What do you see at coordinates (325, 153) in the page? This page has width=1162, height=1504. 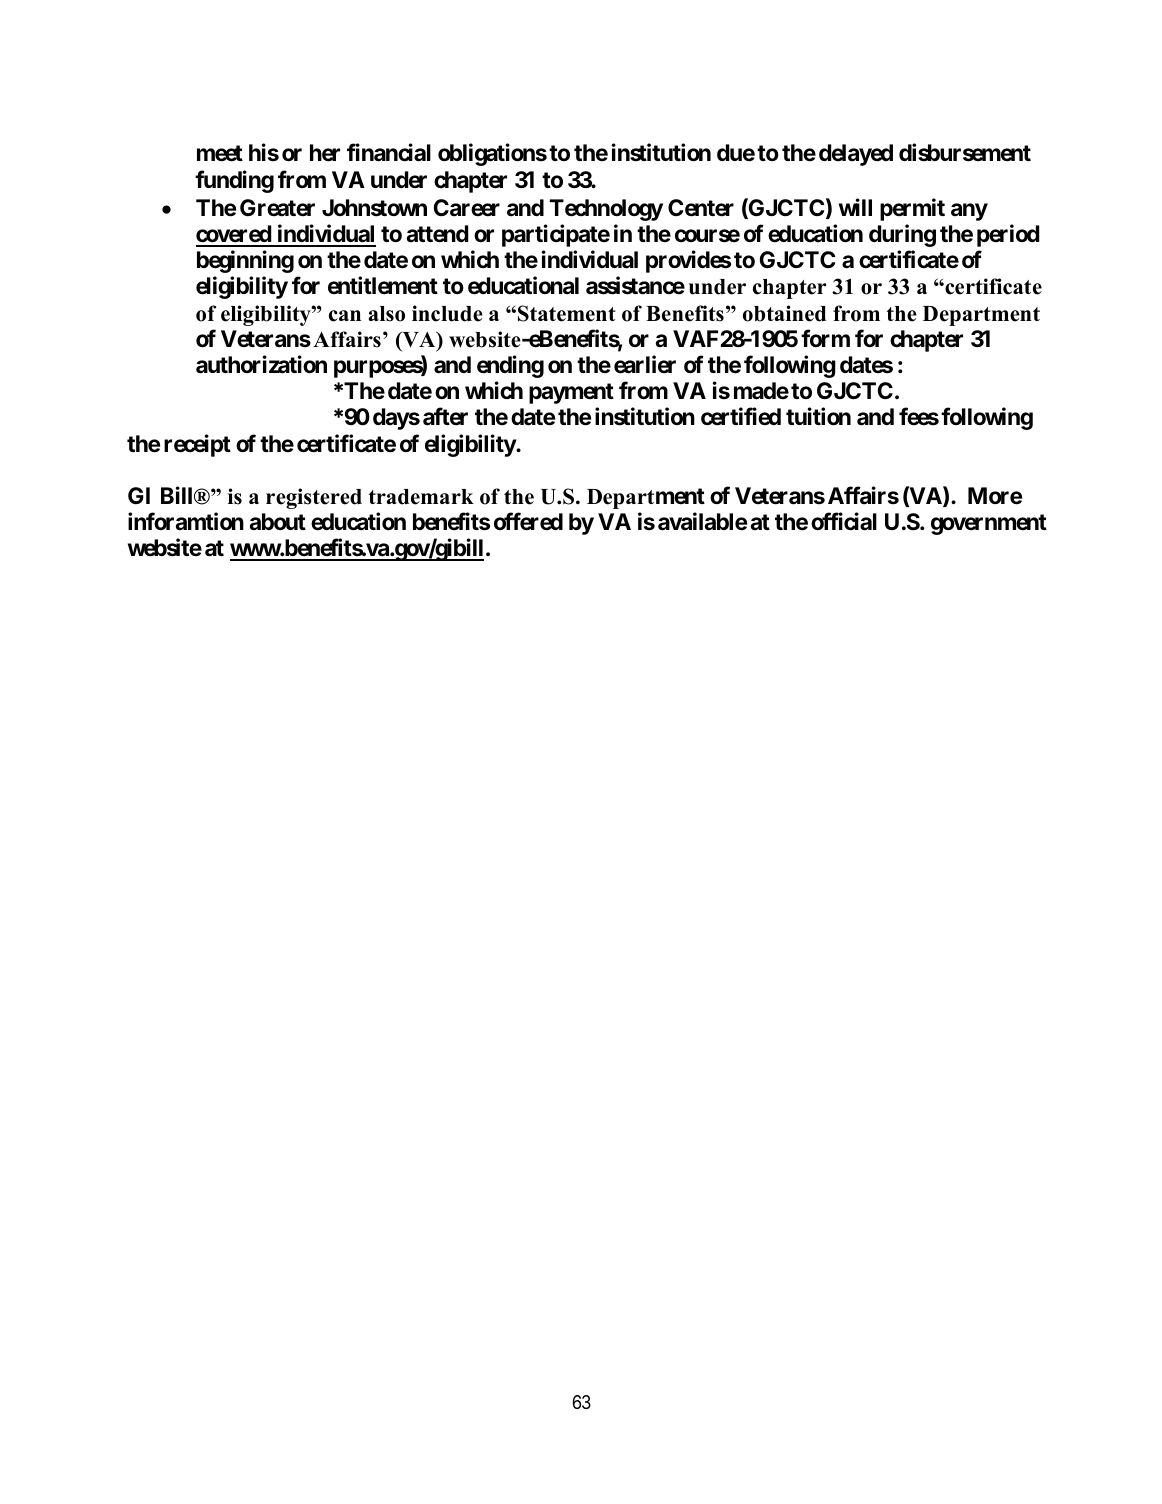 I see `her` at bounding box center [325, 153].
